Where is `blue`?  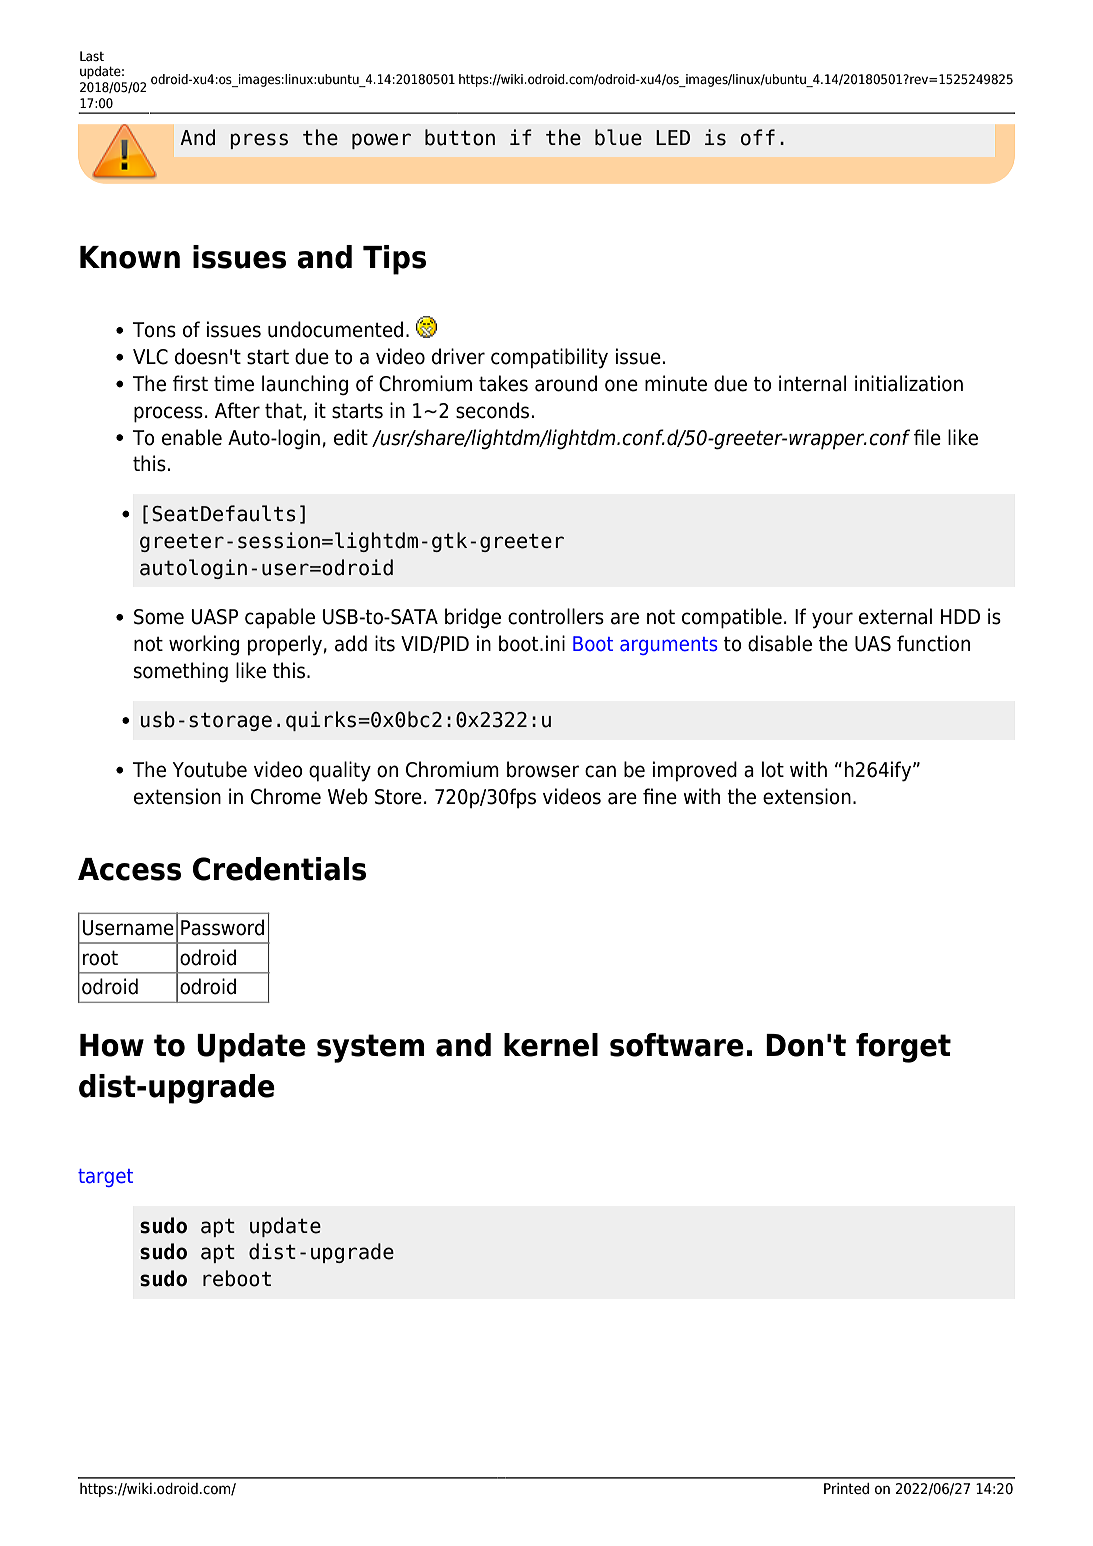 blue is located at coordinates (618, 137).
